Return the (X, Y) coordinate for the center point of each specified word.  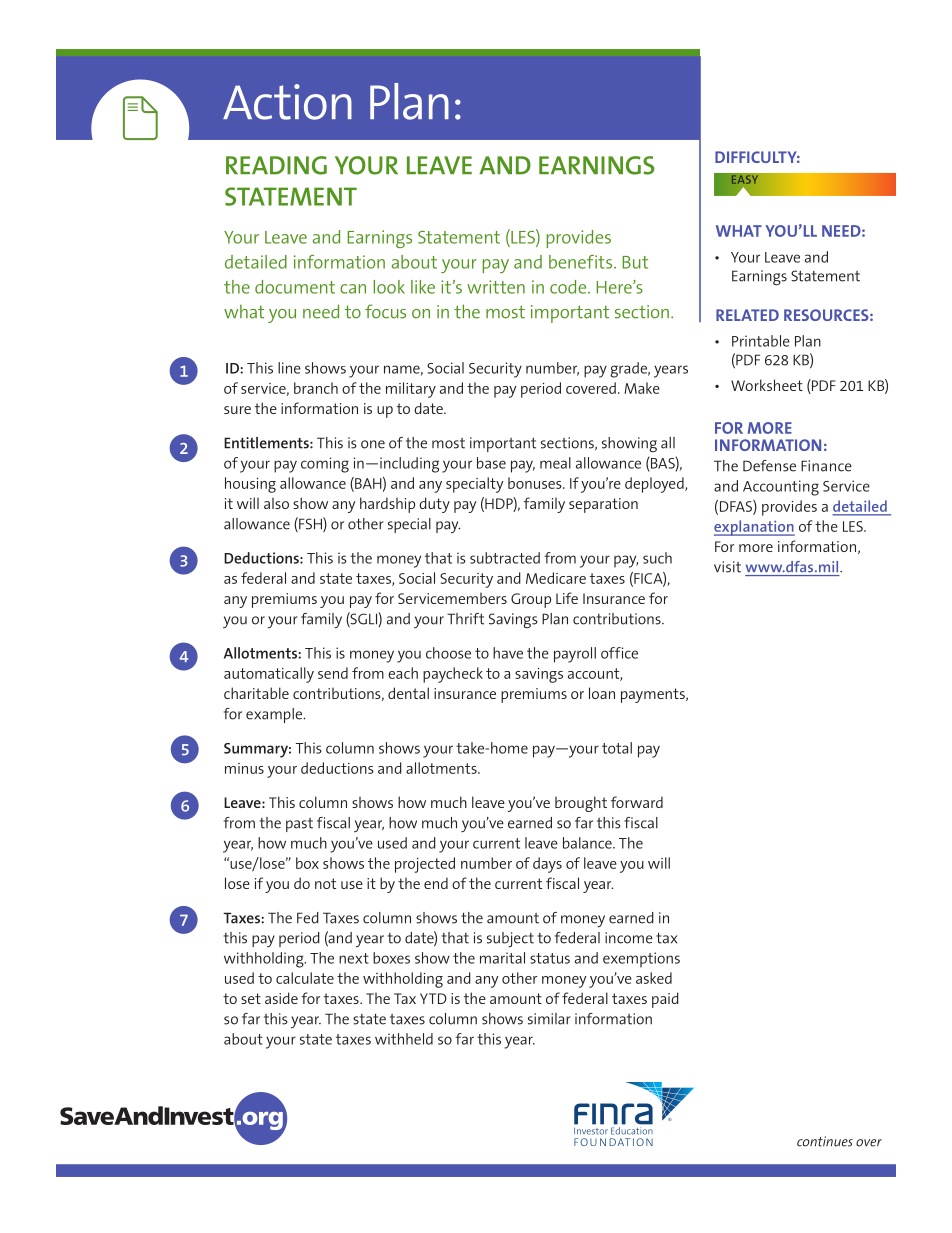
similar (549, 1019)
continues (825, 1141)
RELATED (747, 315)
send (333, 673)
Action (287, 102)
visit (727, 567)
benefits (582, 262)
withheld (404, 1039)
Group (531, 600)
